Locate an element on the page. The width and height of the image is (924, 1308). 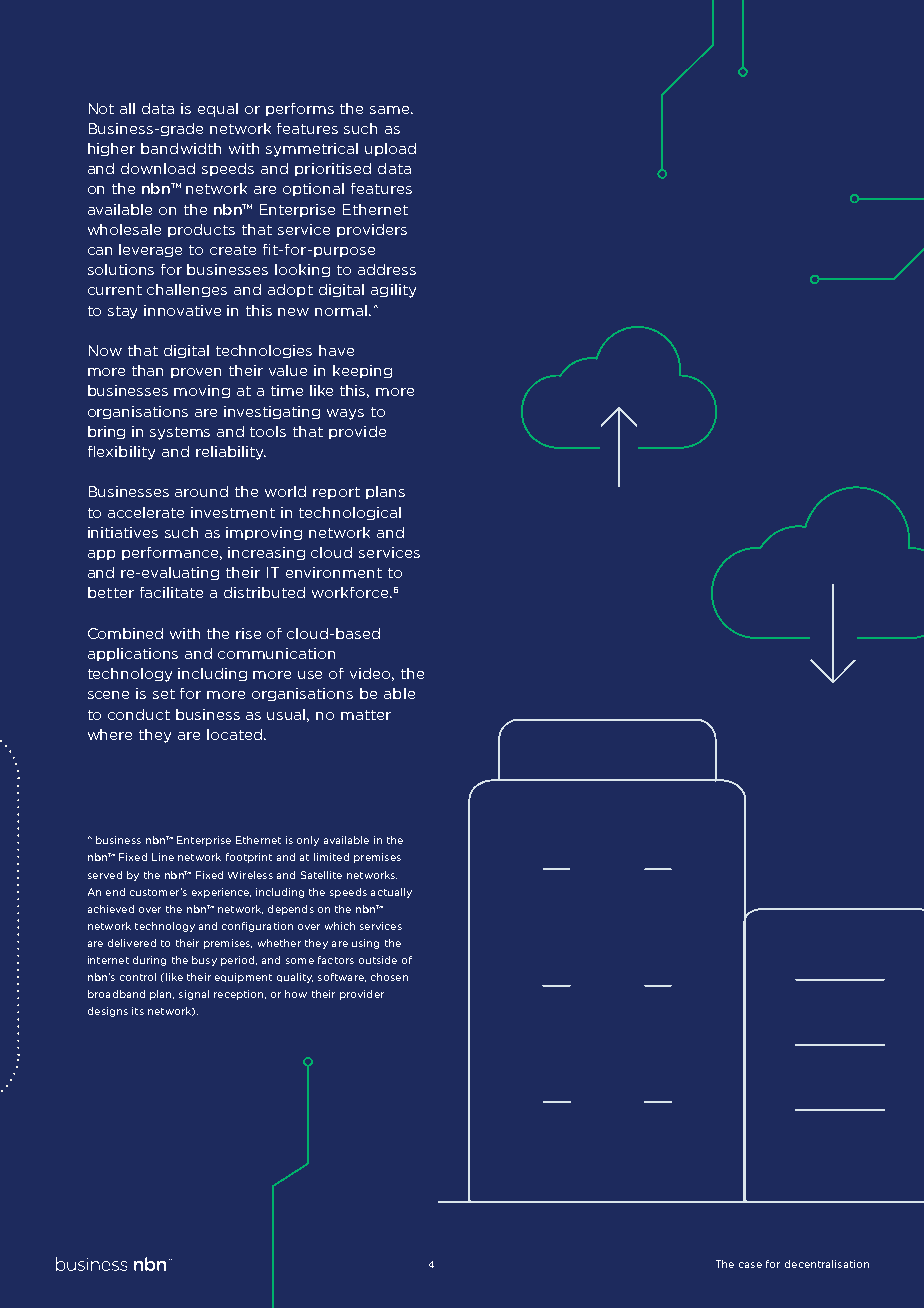
bandwidth is located at coordinates (181, 148).
